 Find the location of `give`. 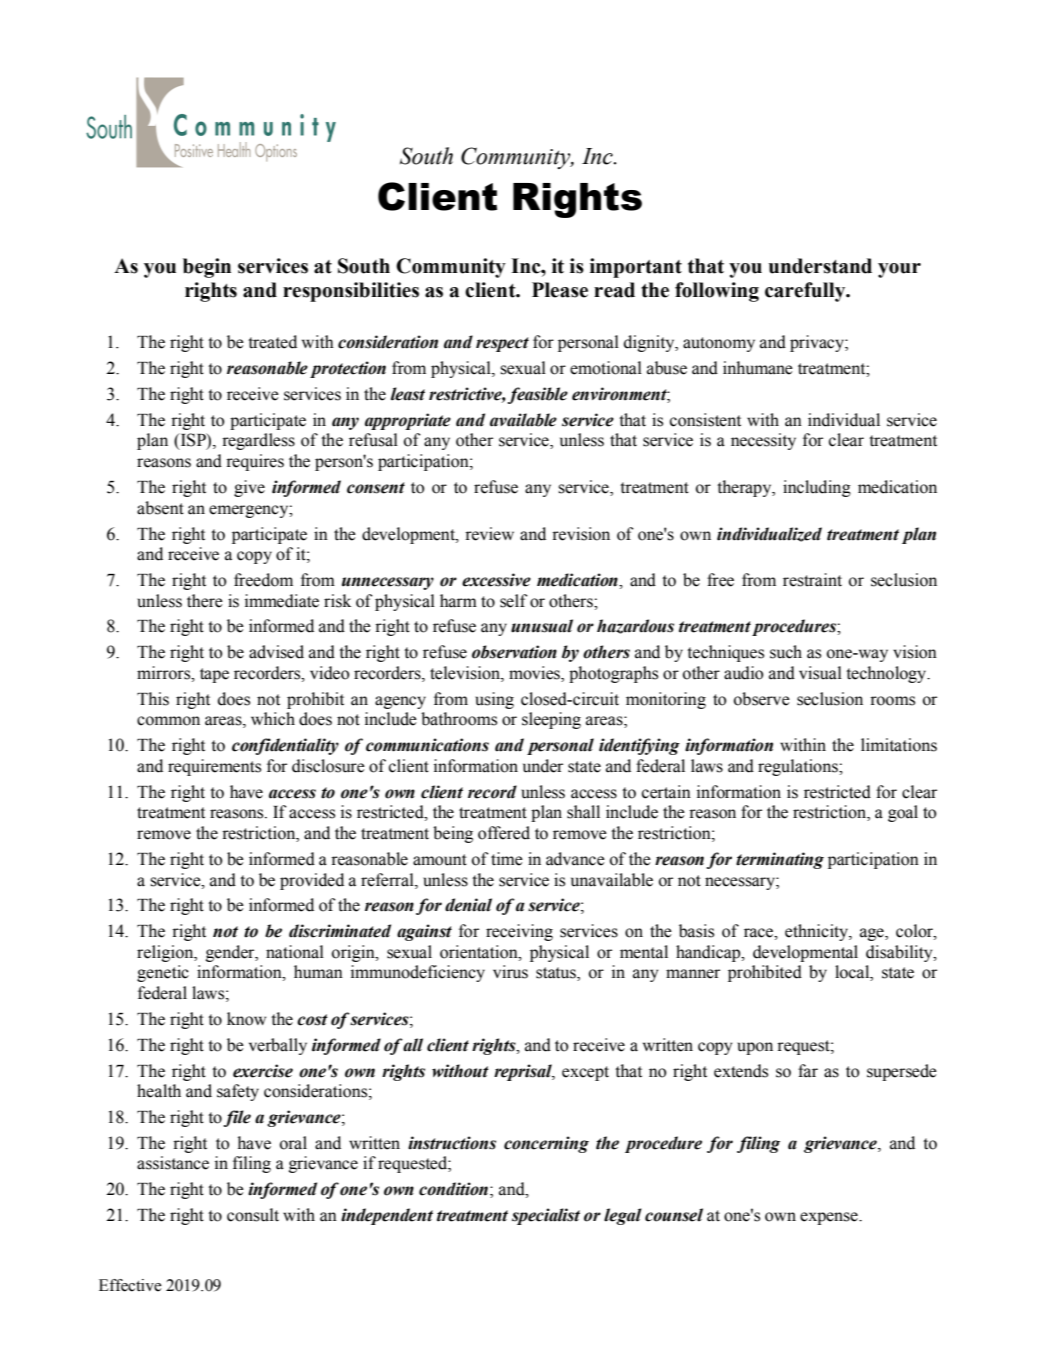

give is located at coordinates (249, 488).
